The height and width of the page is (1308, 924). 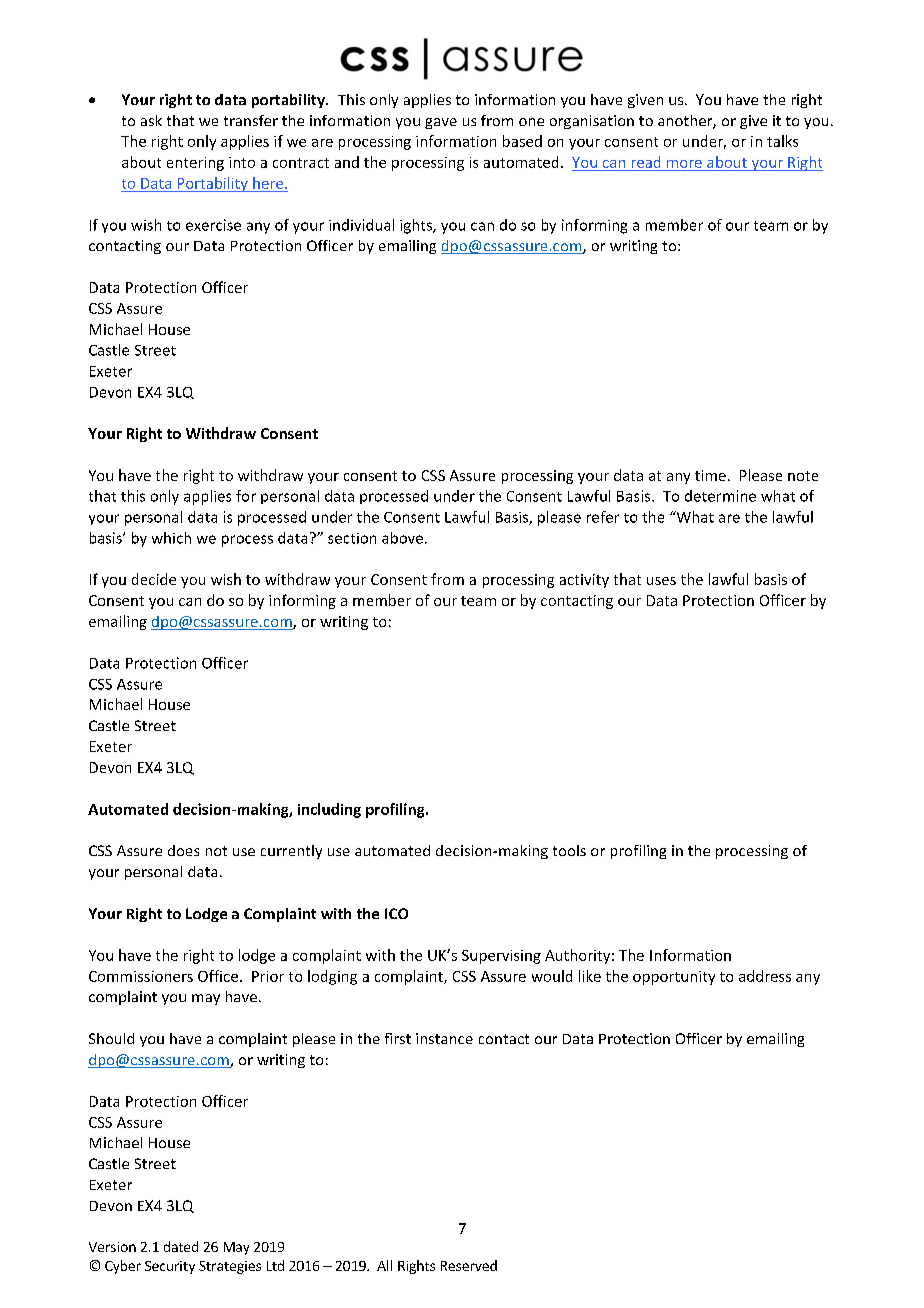 What do you see at coordinates (181, 1246) in the page?
I see `dated` at bounding box center [181, 1246].
